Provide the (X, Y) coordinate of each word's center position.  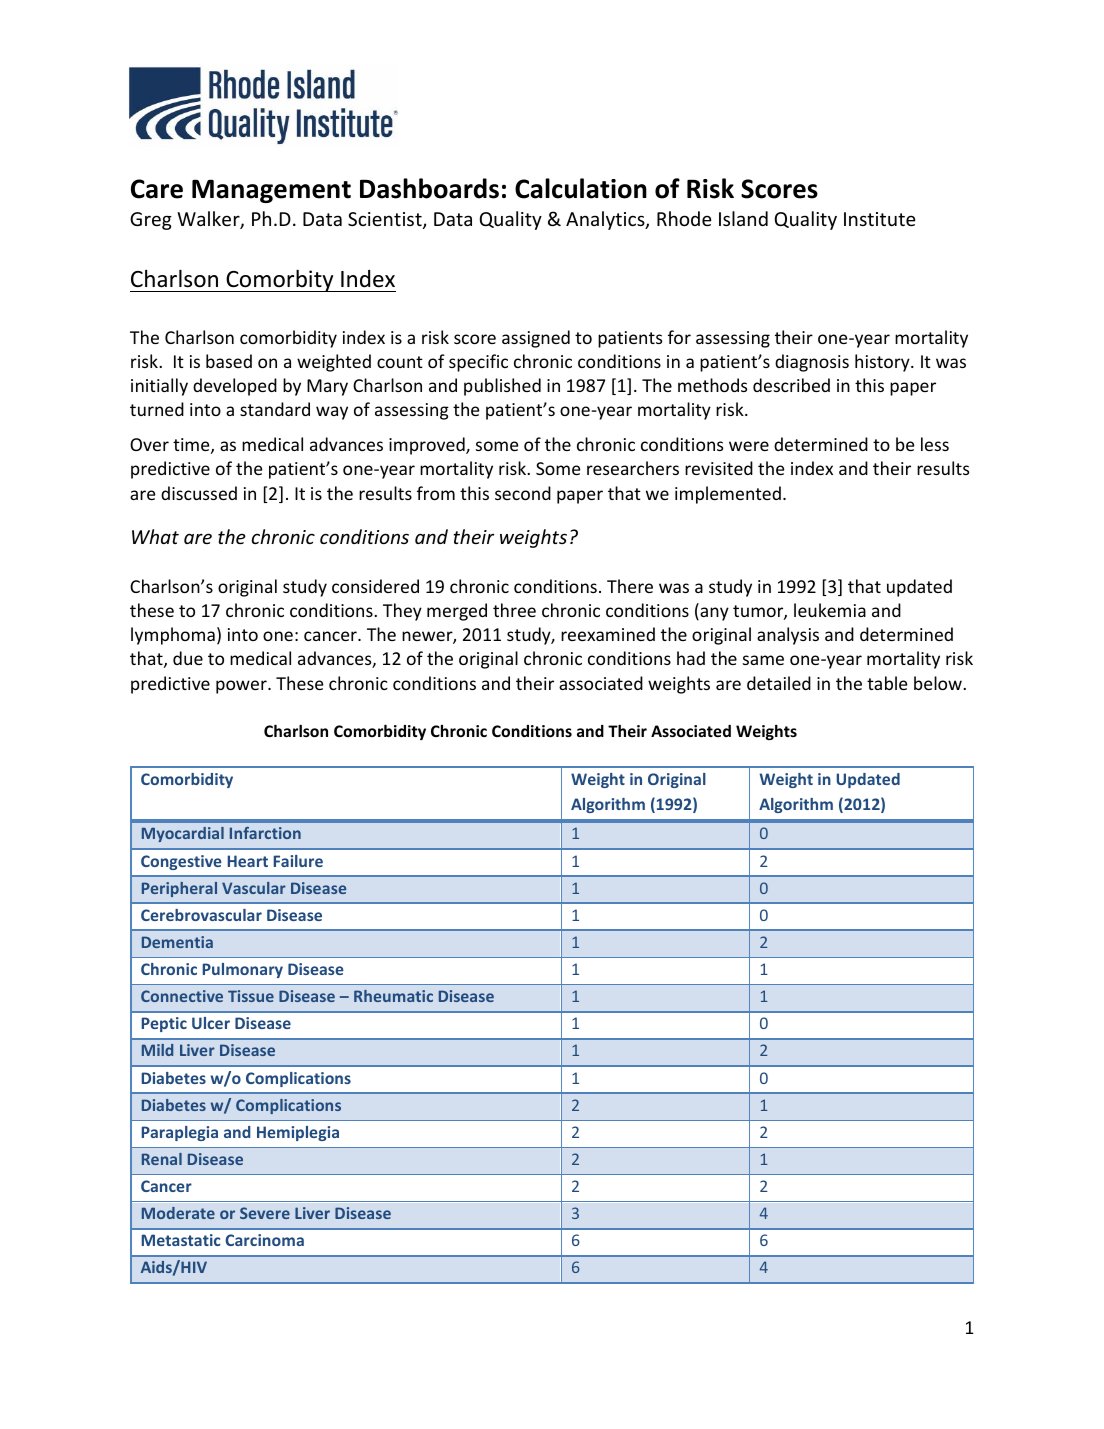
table (887, 683)
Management (271, 191)
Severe (265, 1213)
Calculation (581, 188)
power (242, 687)
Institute (880, 219)
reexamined (608, 634)
